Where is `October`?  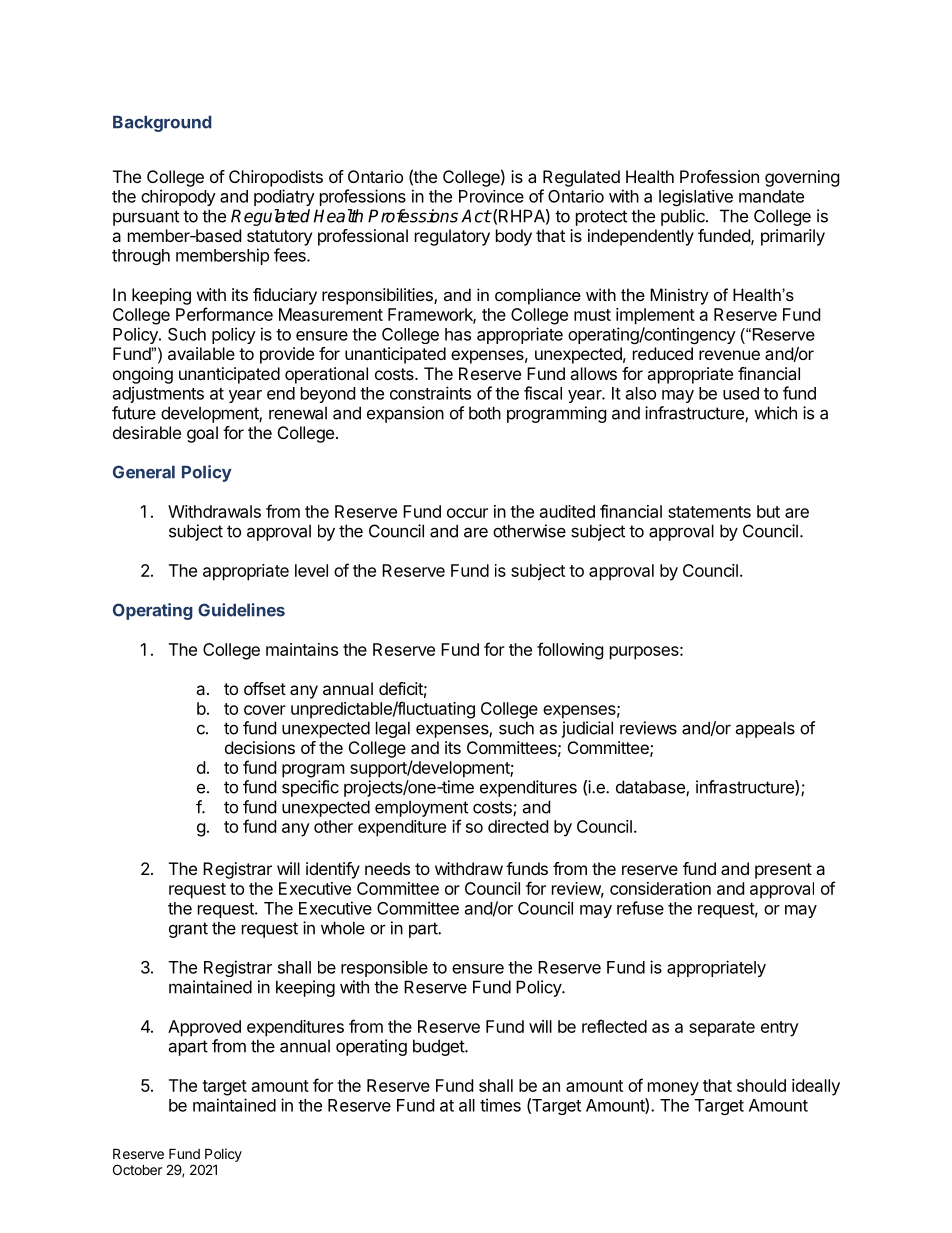 October is located at coordinates (137, 1169).
